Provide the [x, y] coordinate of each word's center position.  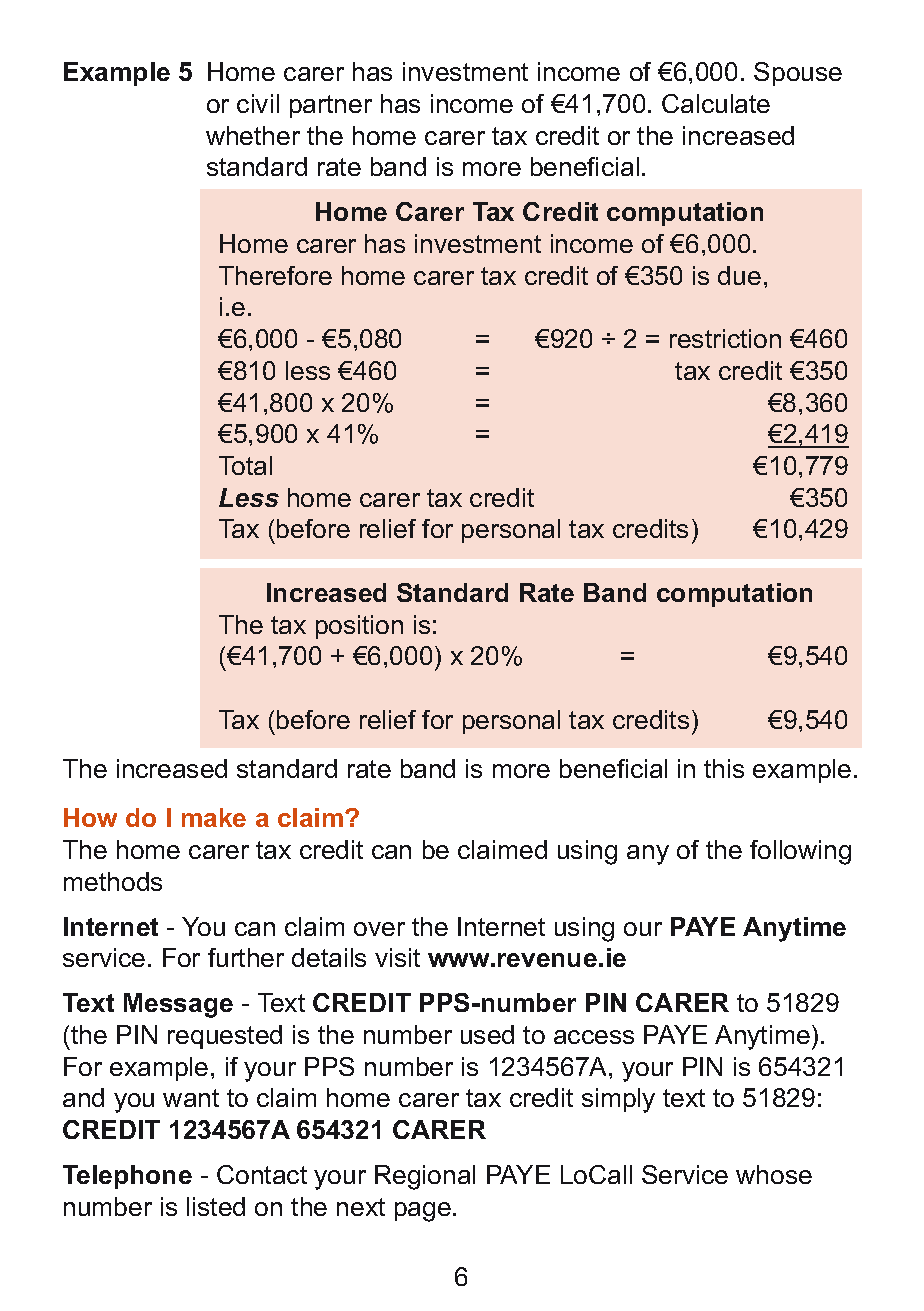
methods [113, 881]
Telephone [127, 1177]
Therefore [275, 275]
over [379, 929]
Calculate [716, 103]
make [214, 817]
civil [258, 103]
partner [331, 106]
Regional [425, 1177]
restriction [725, 338]
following [800, 852]
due [739, 275]
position [359, 627]
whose [774, 1174]
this [724, 768]
